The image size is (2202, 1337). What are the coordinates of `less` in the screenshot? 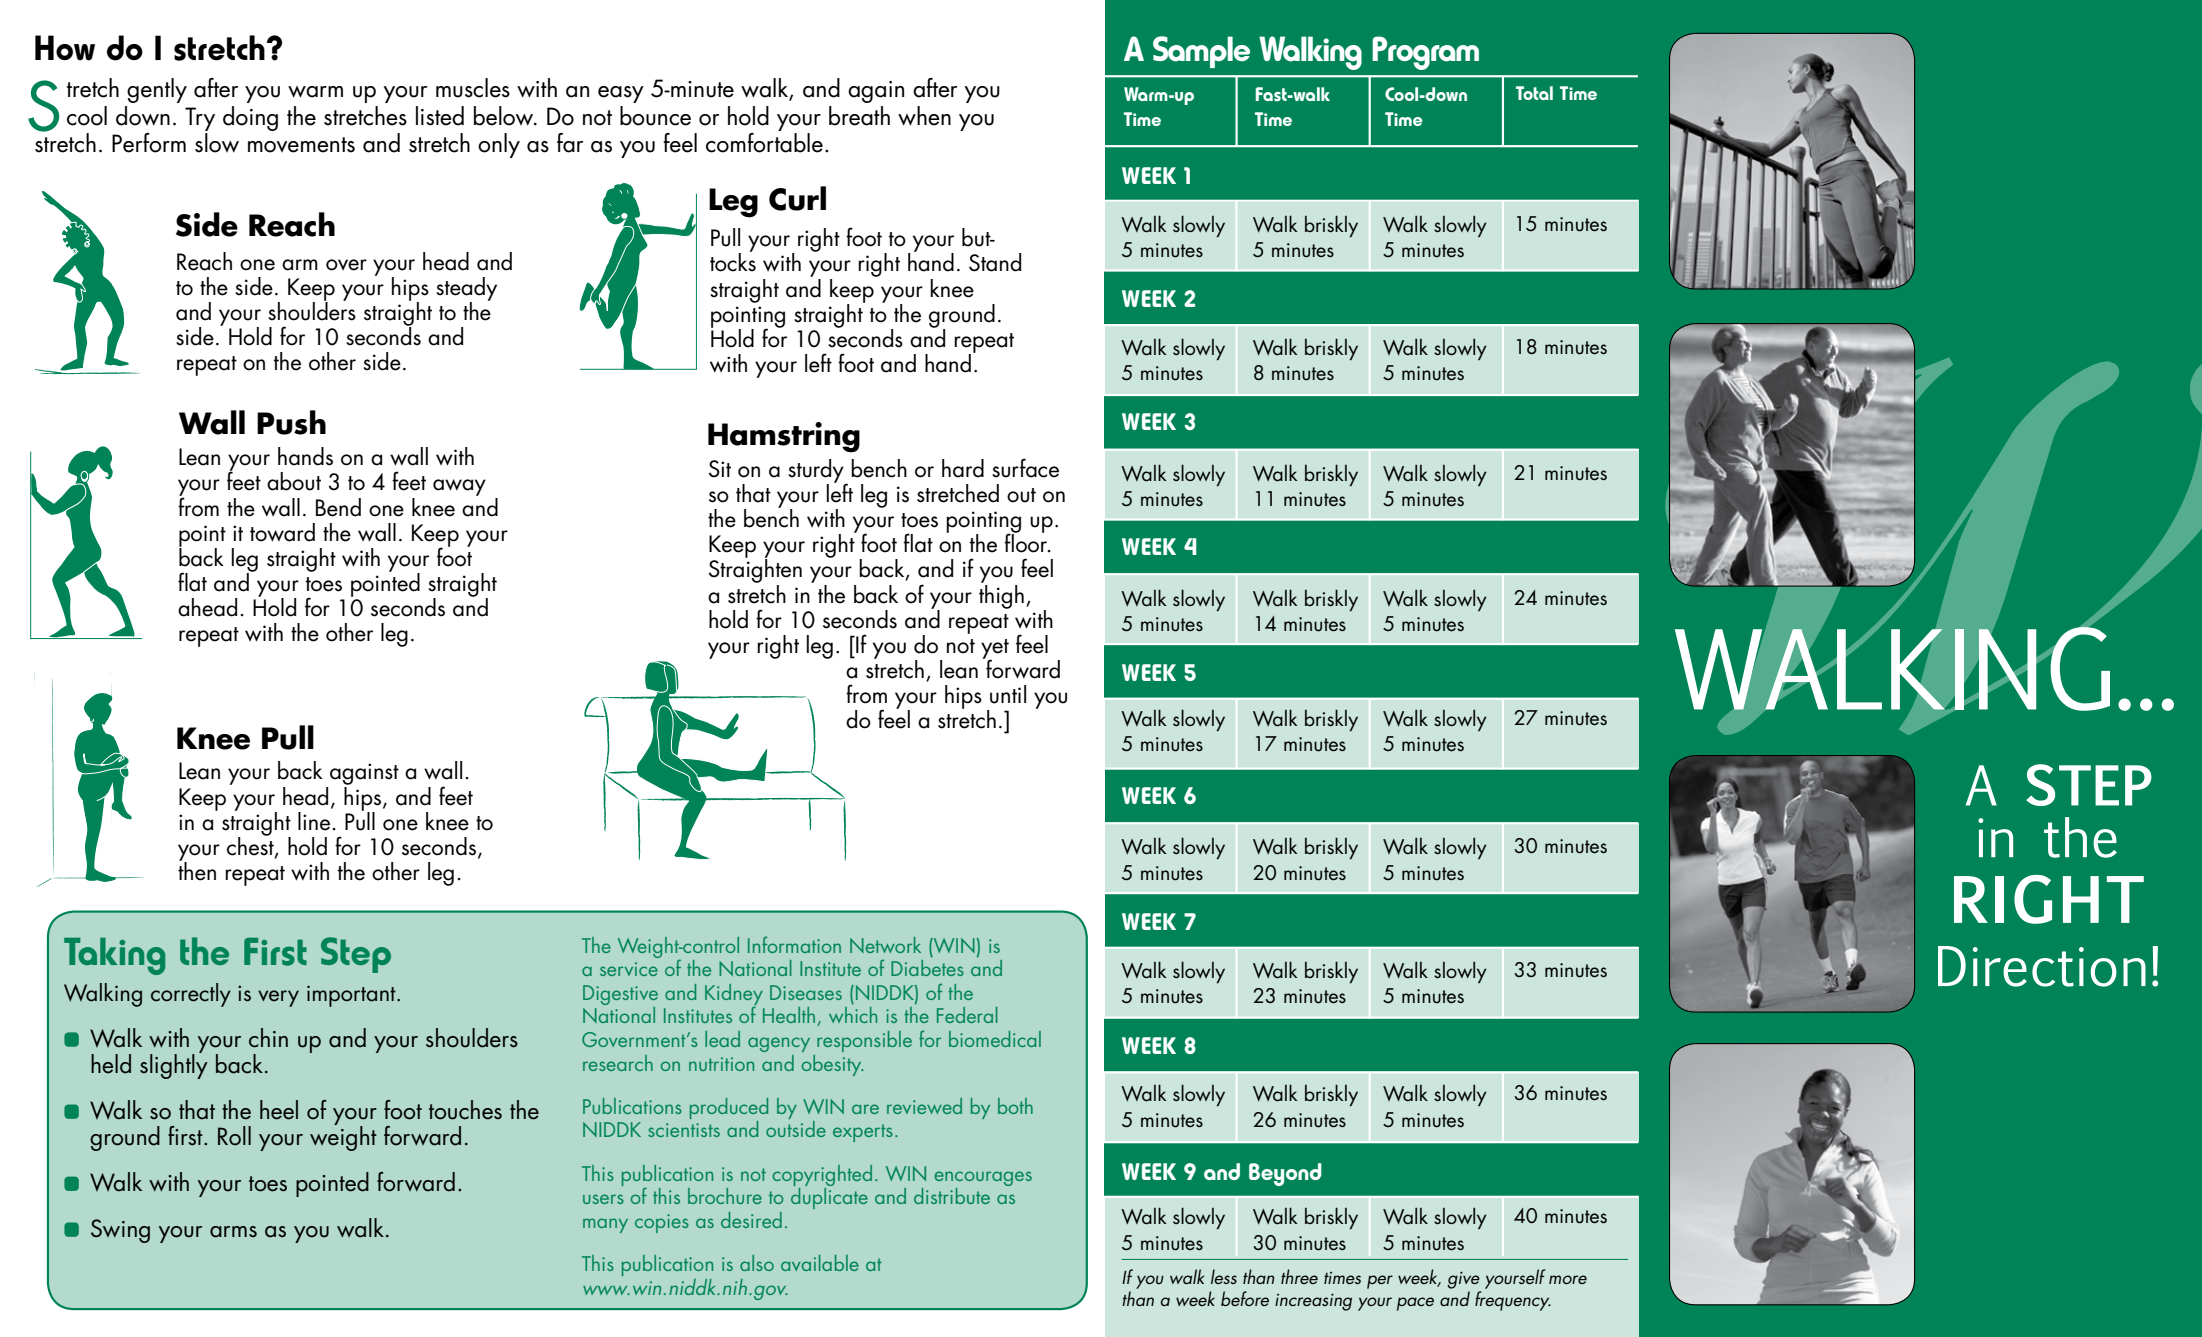 It's located at (1224, 1276).
